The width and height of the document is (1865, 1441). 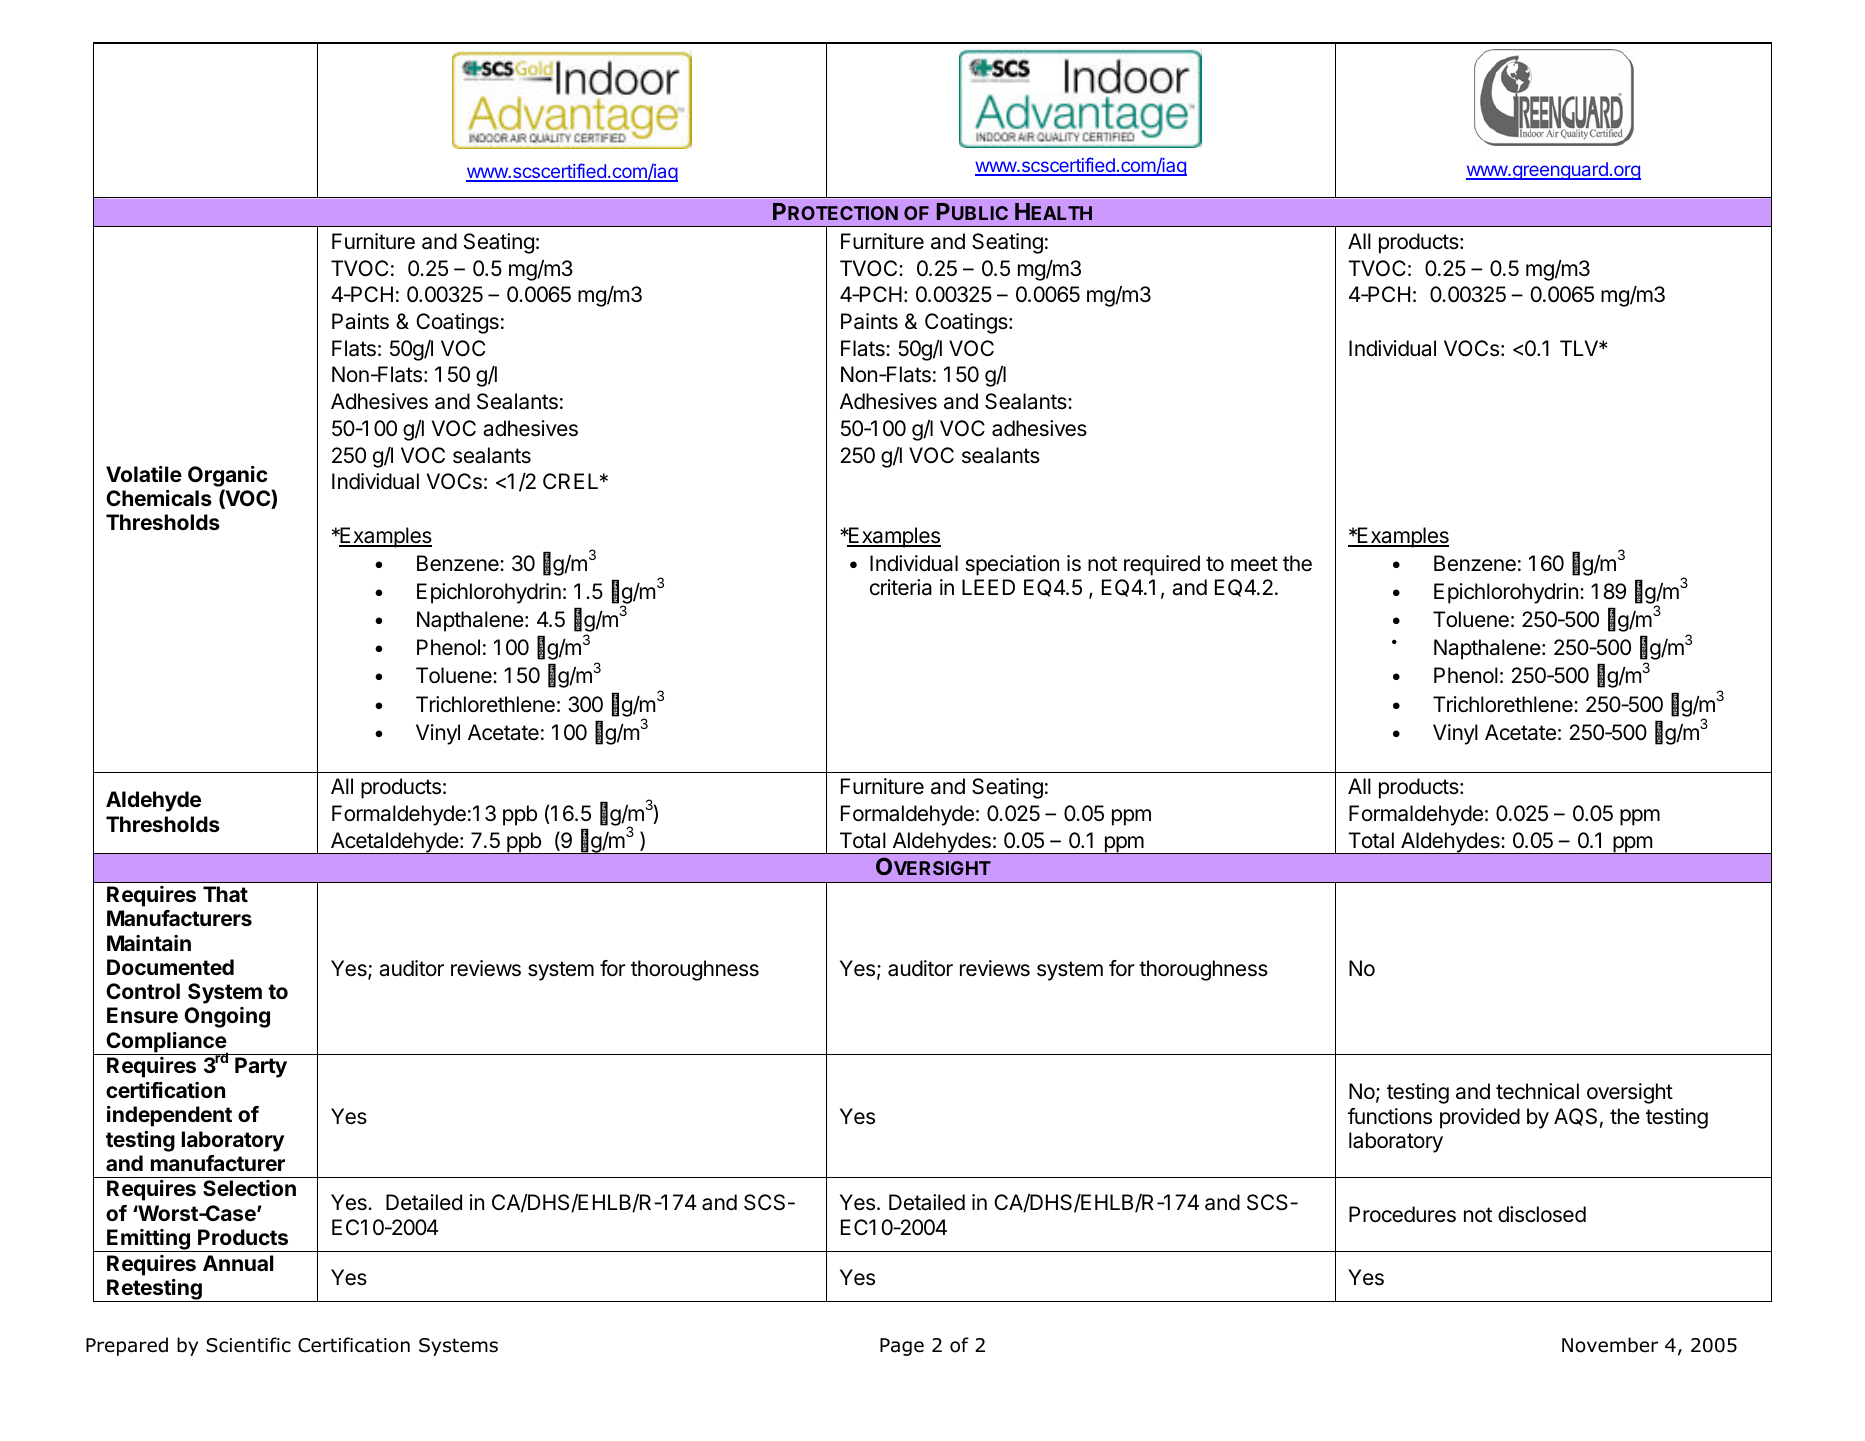 What do you see at coordinates (1390, 1116) in the document?
I see `functions` at bounding box center [1390, 1116].
